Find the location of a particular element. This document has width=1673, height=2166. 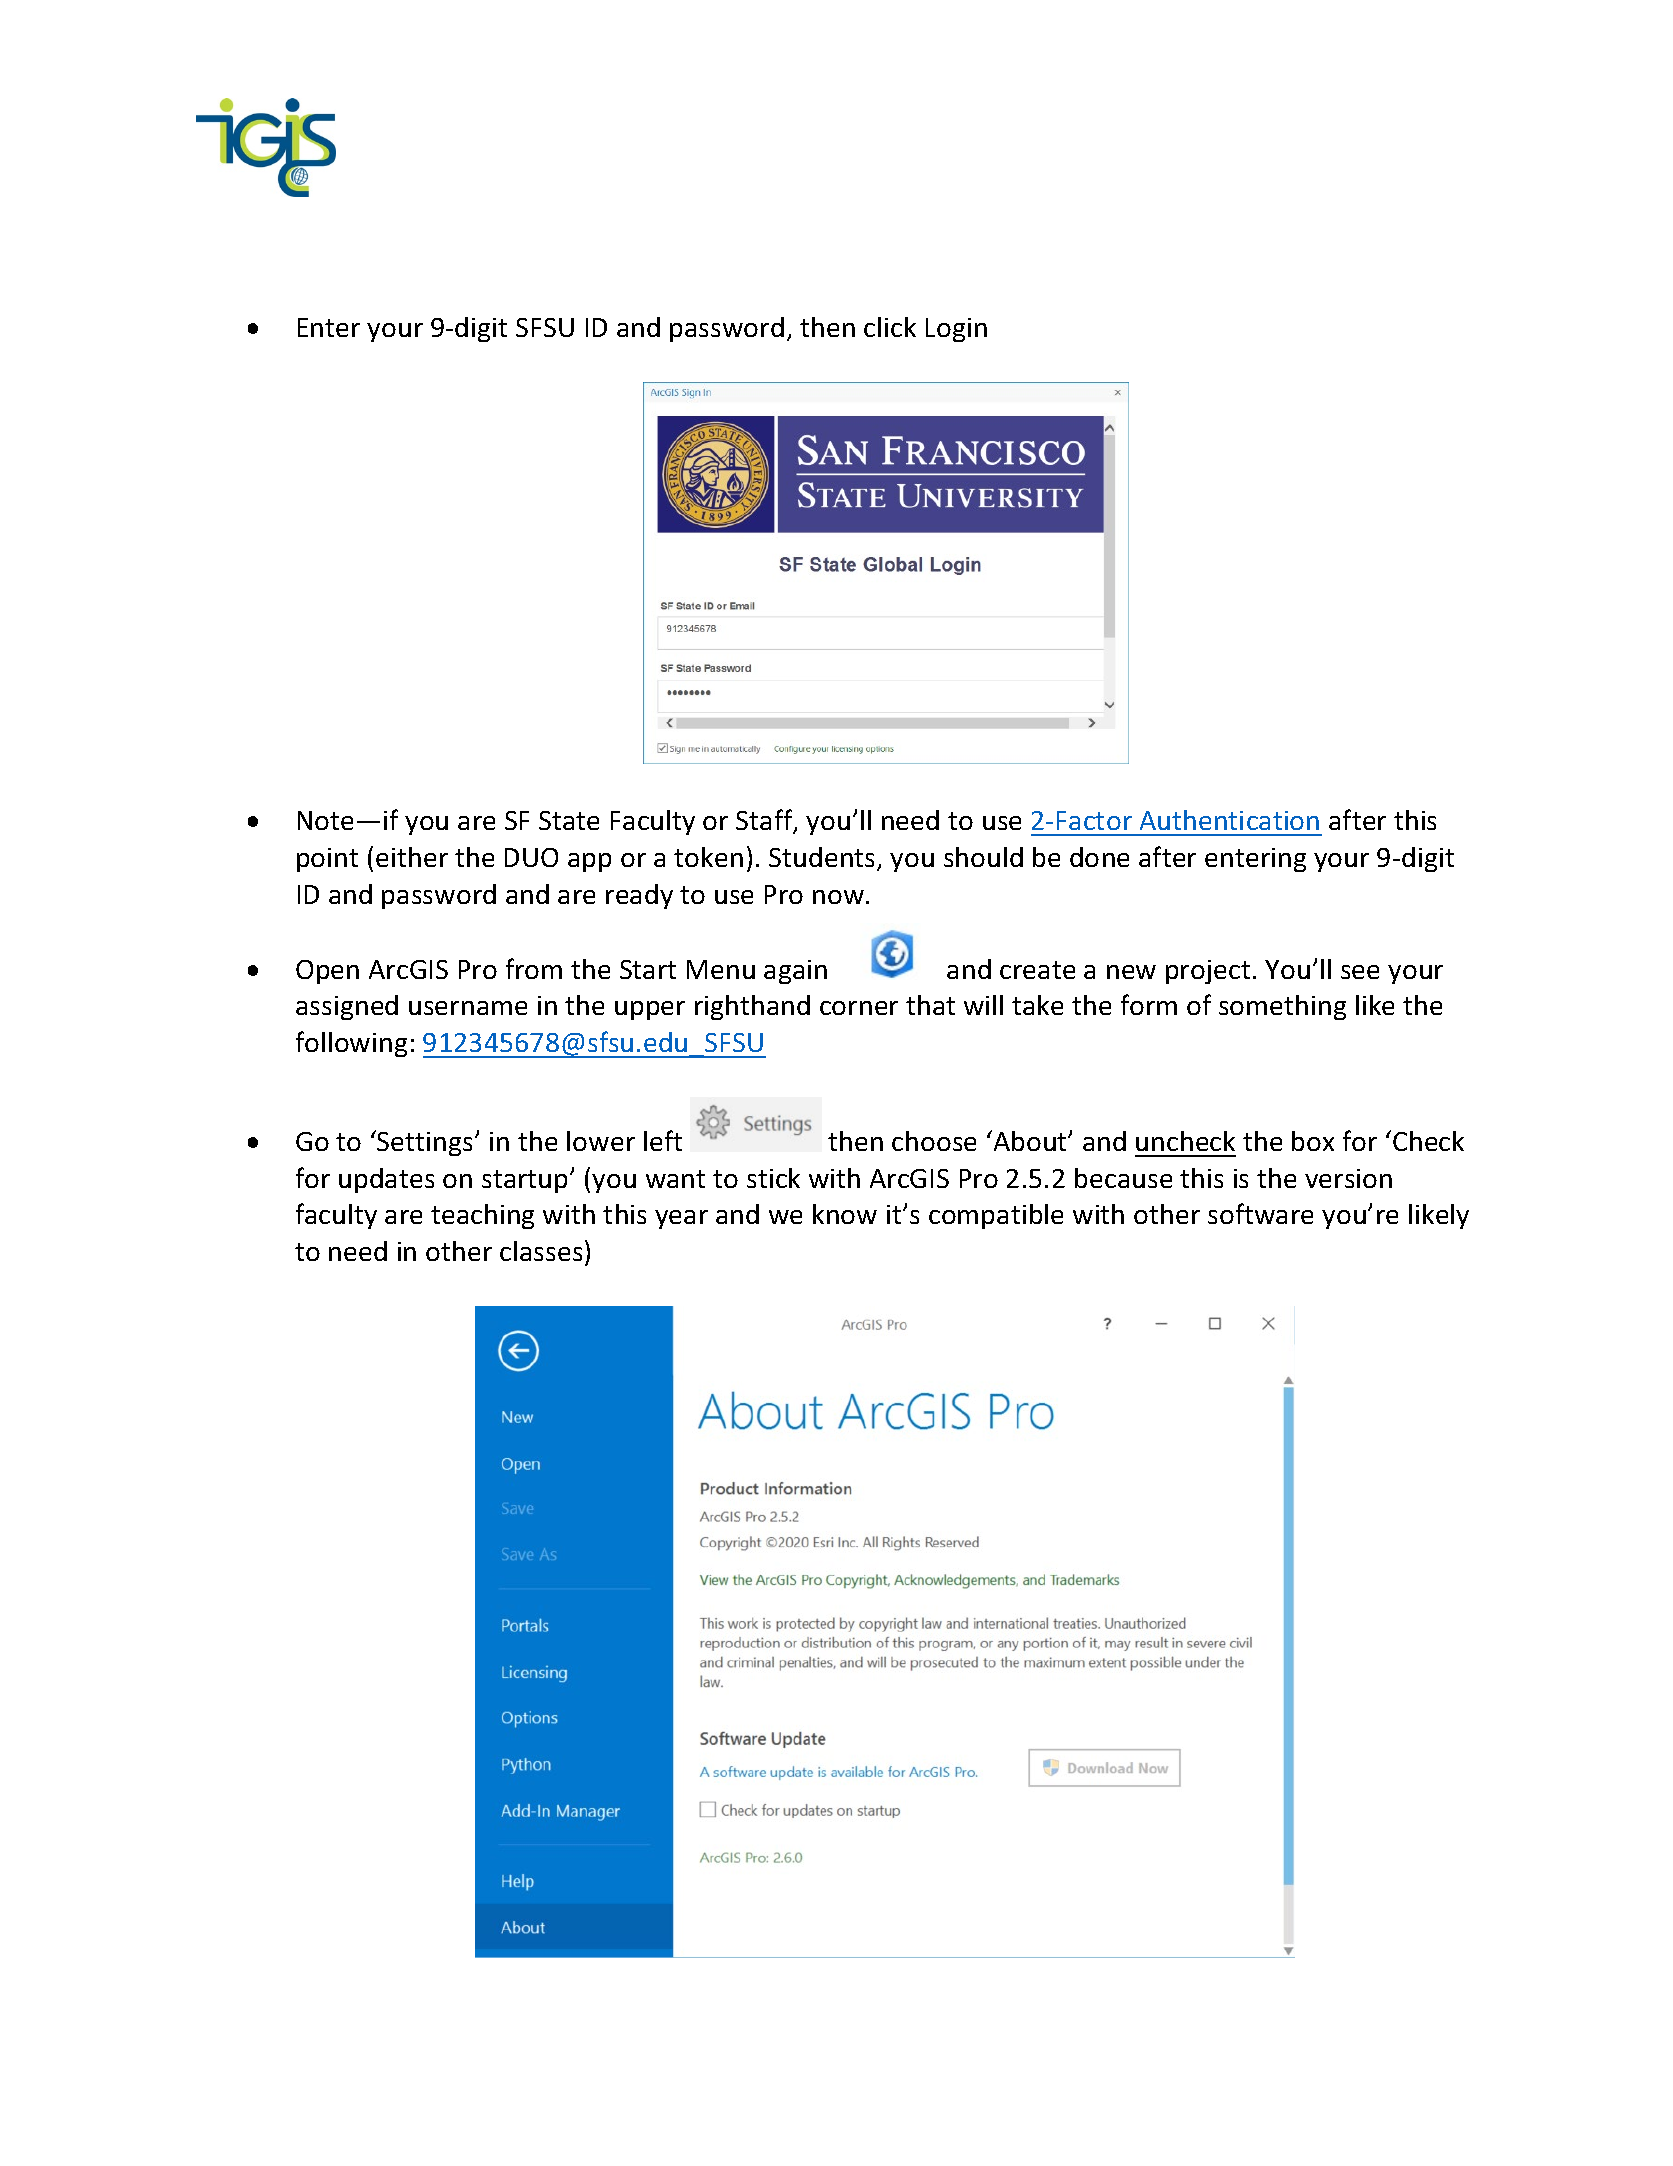

click is located at coordinates (890, 327).
